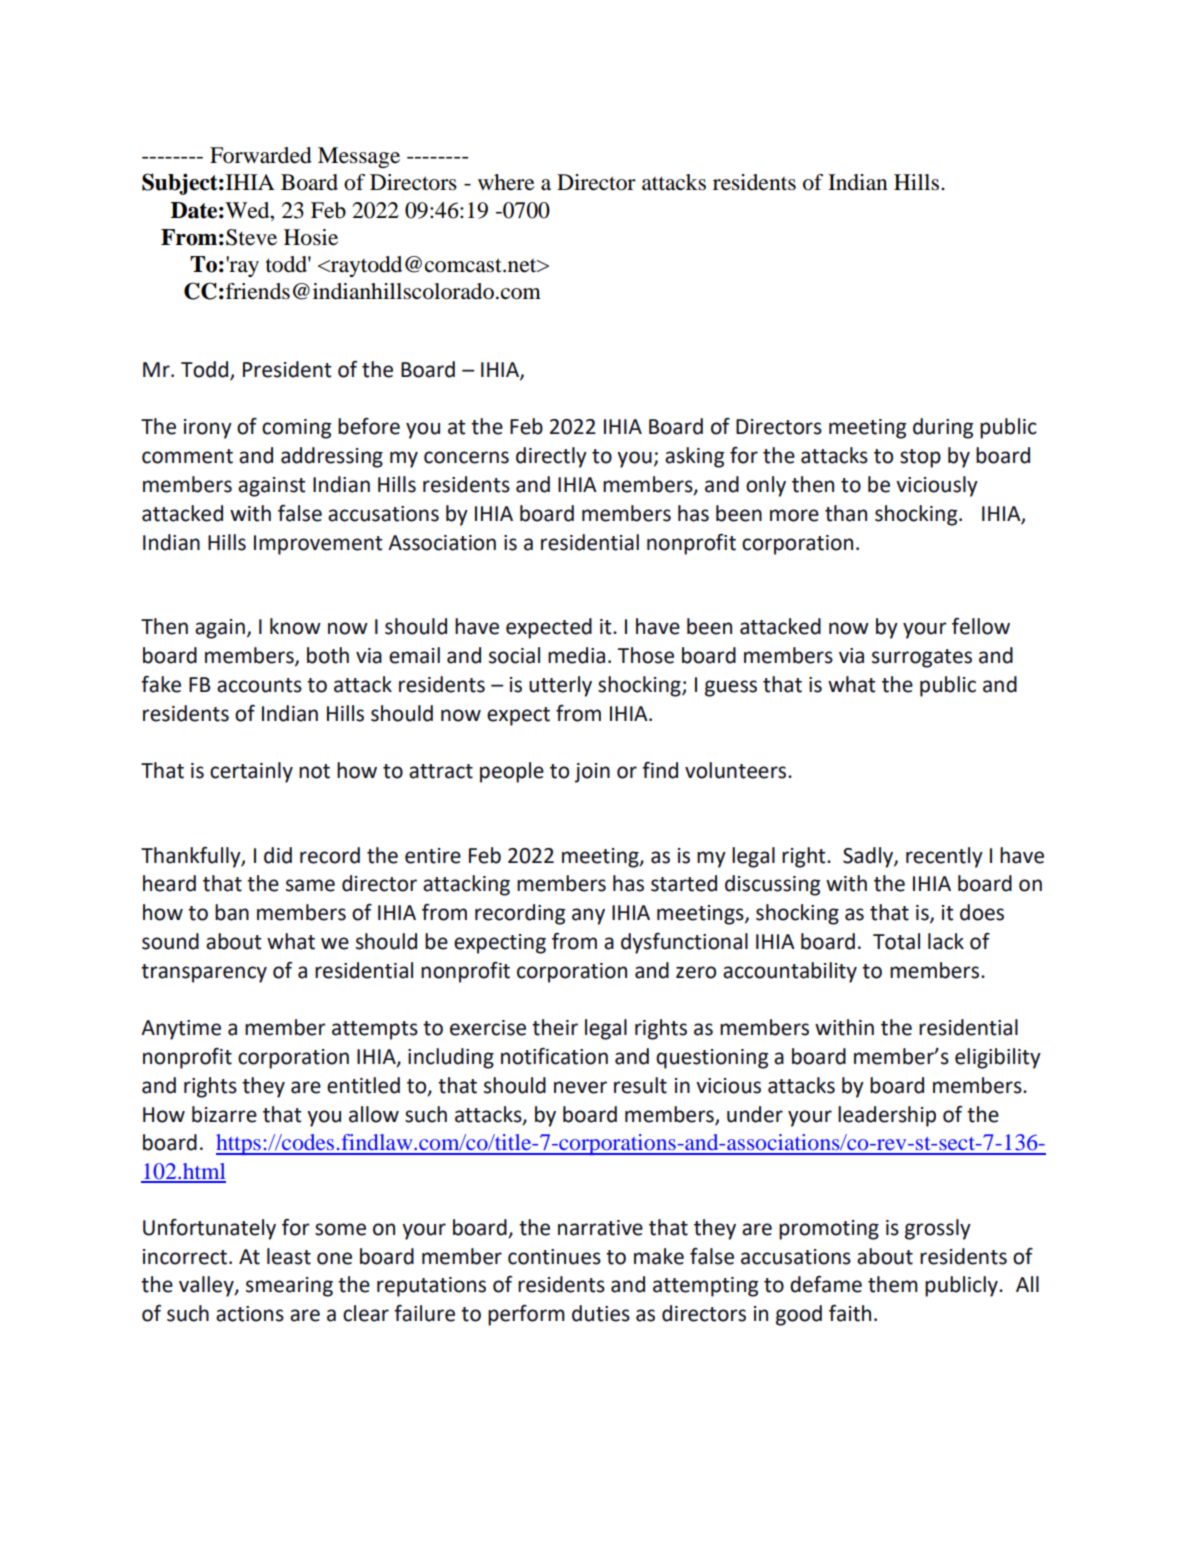 This document has width=1202, height=1555. What do you see at coordinates (289, 1287) in the document?
I see `smearing` at bounding box center [289, 1287].
